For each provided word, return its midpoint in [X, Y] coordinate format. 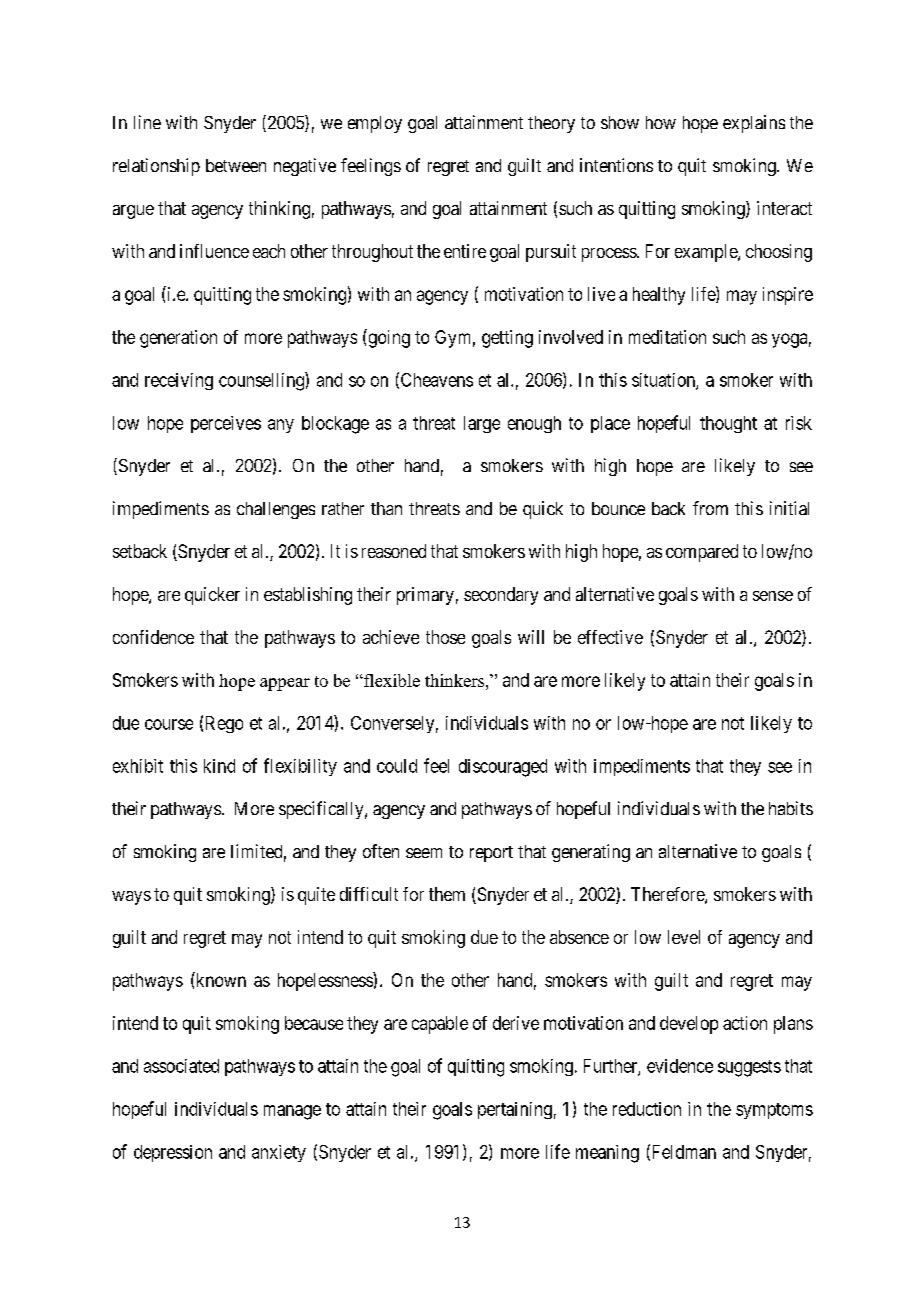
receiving [179, 381]
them [447, 894]
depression [173, 1153]
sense [773, 596]
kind [219, 766]
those [445, 637]
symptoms [774, 1111]
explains [754, 124]
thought [728, 424]
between [236, 165]
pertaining [515, 1110]
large [482, 424]
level [684, 937]
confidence [153, 637]
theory [551, 124]
